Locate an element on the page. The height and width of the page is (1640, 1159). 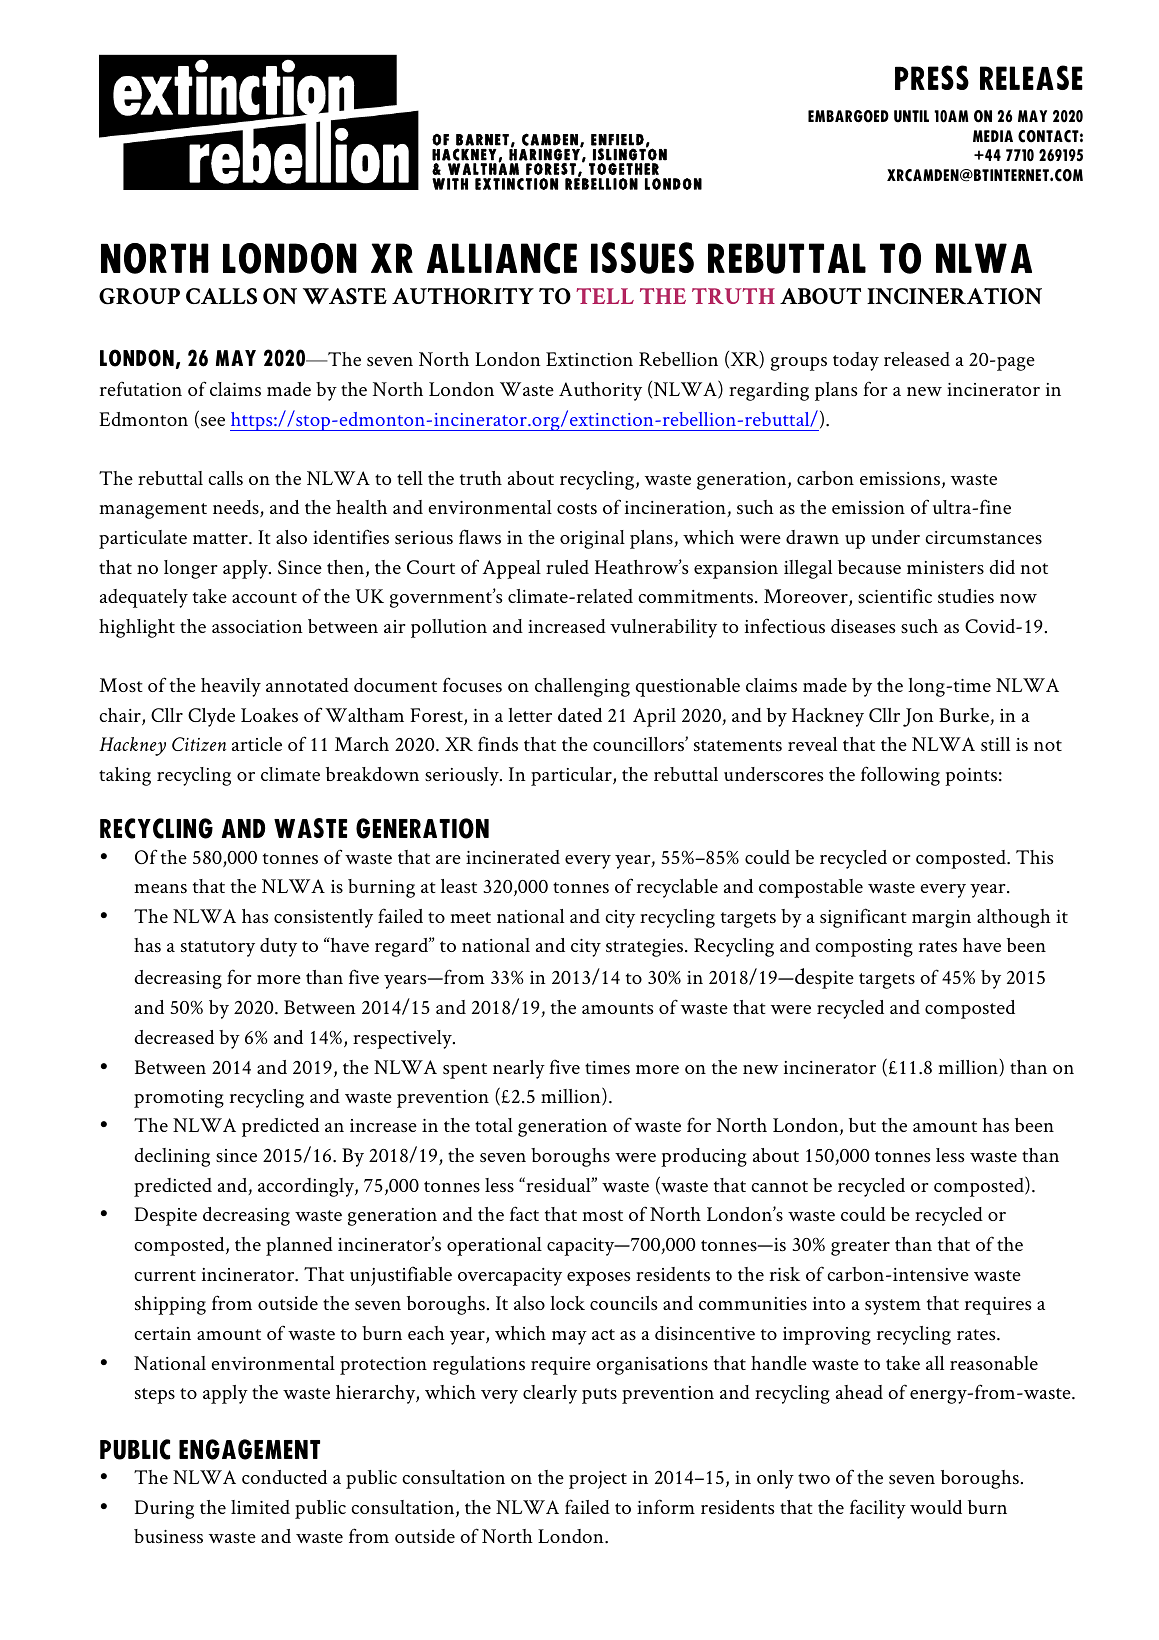
planned is located at coordinates (299, 1246).
